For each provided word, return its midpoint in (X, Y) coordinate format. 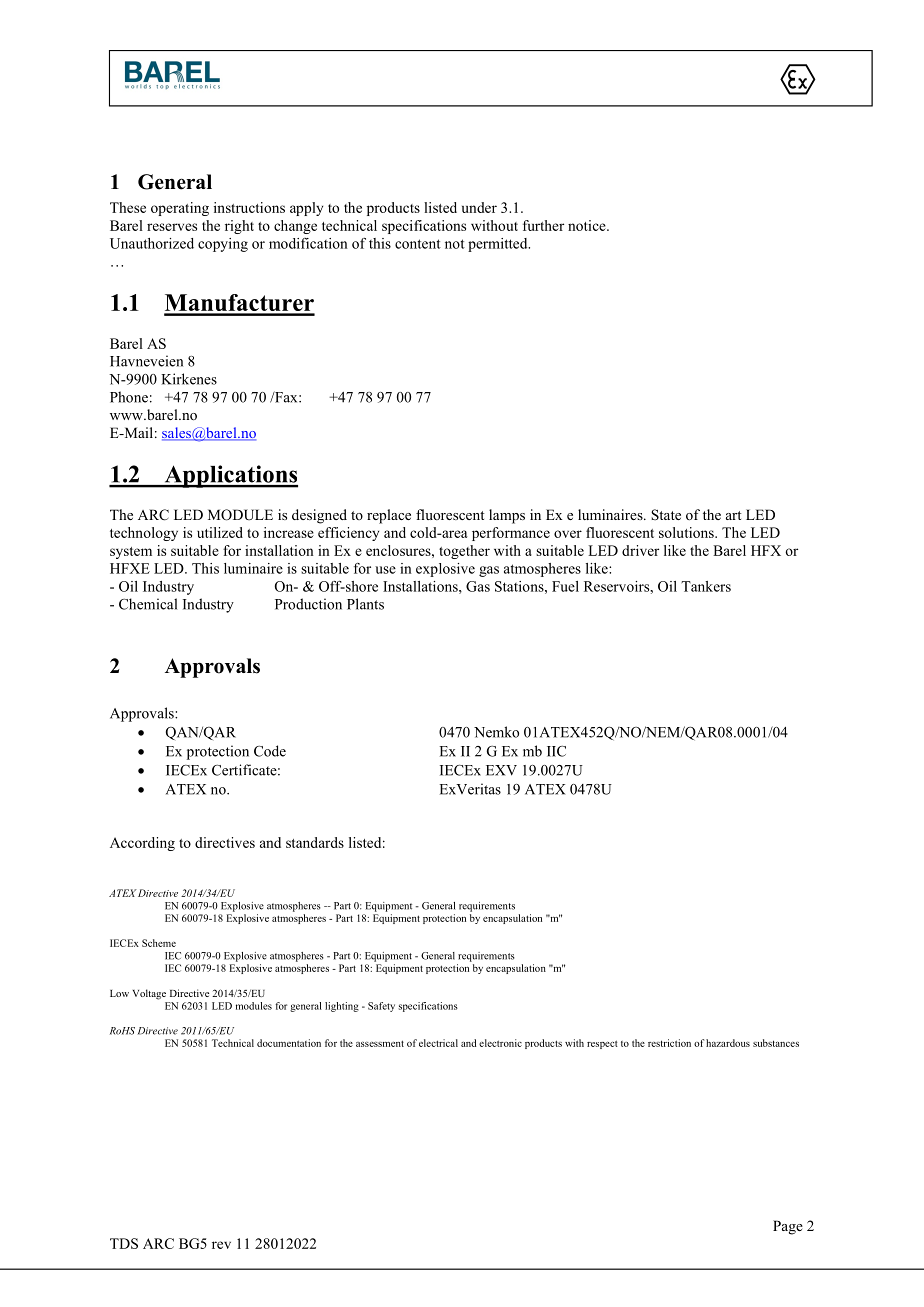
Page (788, 1227)
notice (588, 225)
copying (223, 245)
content (418, 244)
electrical (438, 1043)
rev (221, 1245)
